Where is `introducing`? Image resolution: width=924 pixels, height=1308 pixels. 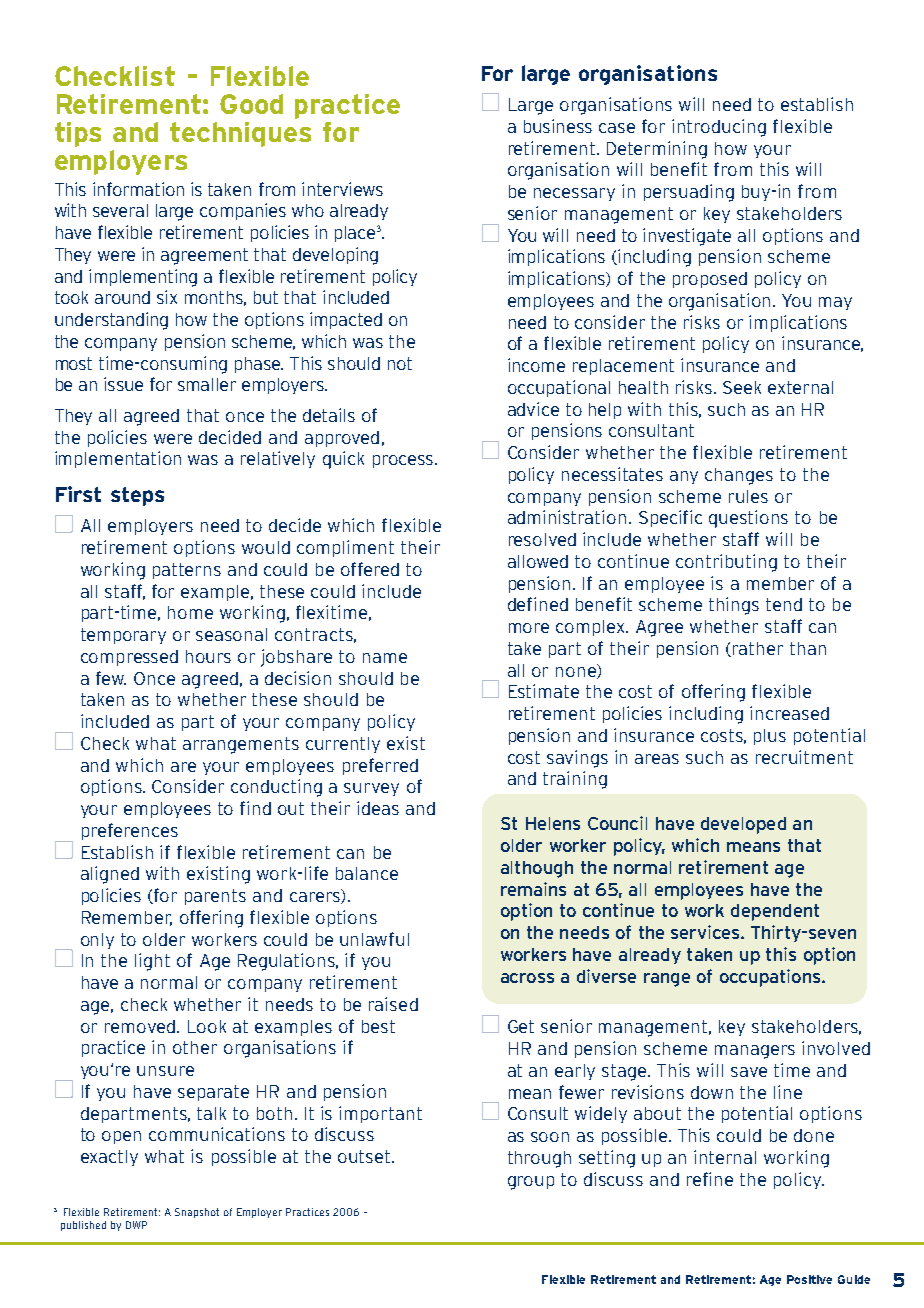 introducing is located at coordinates (719, 128).
